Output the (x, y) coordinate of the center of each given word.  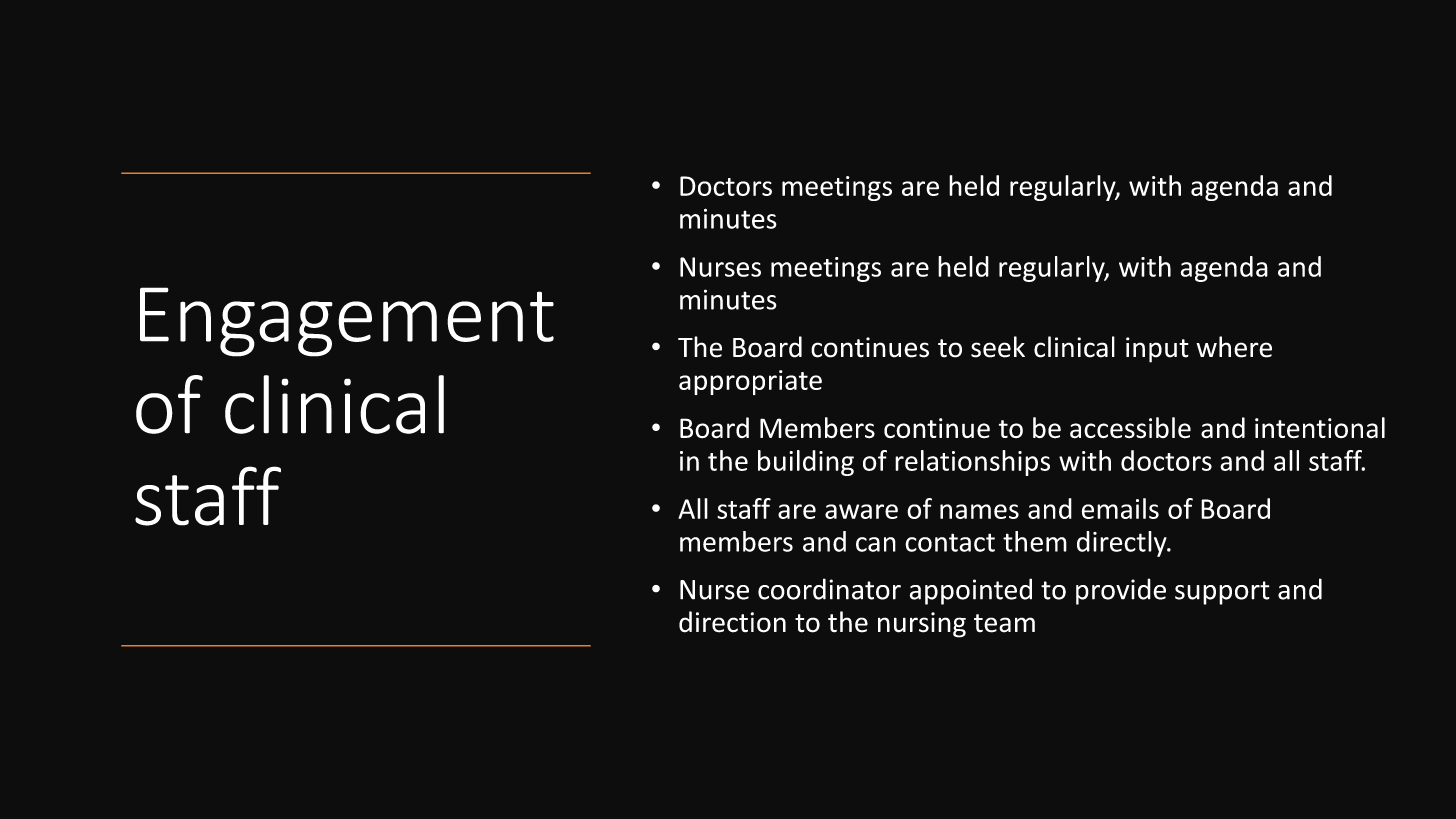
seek (998, 347)
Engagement (347, 322)
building (806, 463)
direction (732, 622)
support (1222, 593)
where (1234, 347)
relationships (972, 463)
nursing (922, 625)
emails (1120, 508)
